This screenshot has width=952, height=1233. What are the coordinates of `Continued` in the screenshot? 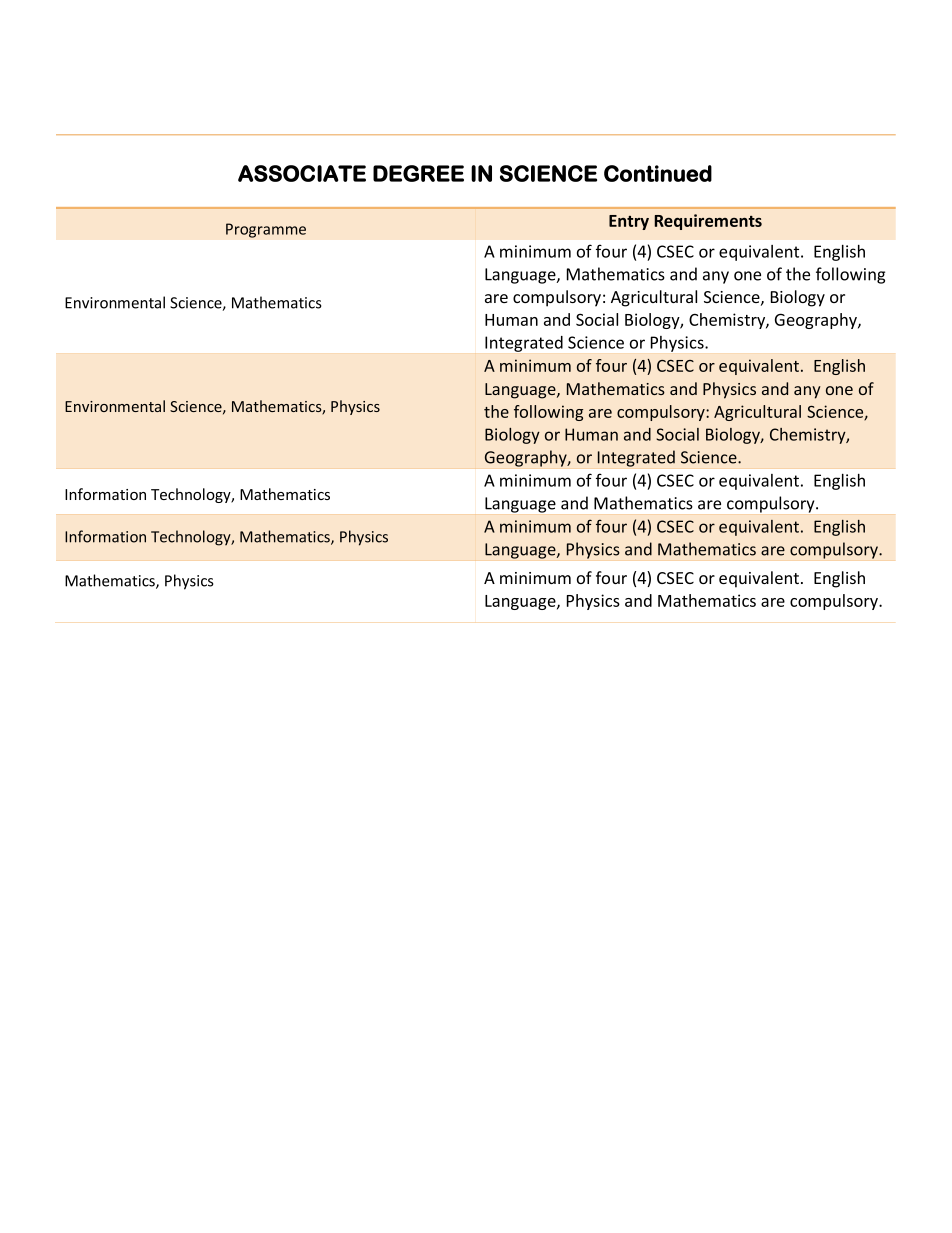 It's located at (658, 173).
